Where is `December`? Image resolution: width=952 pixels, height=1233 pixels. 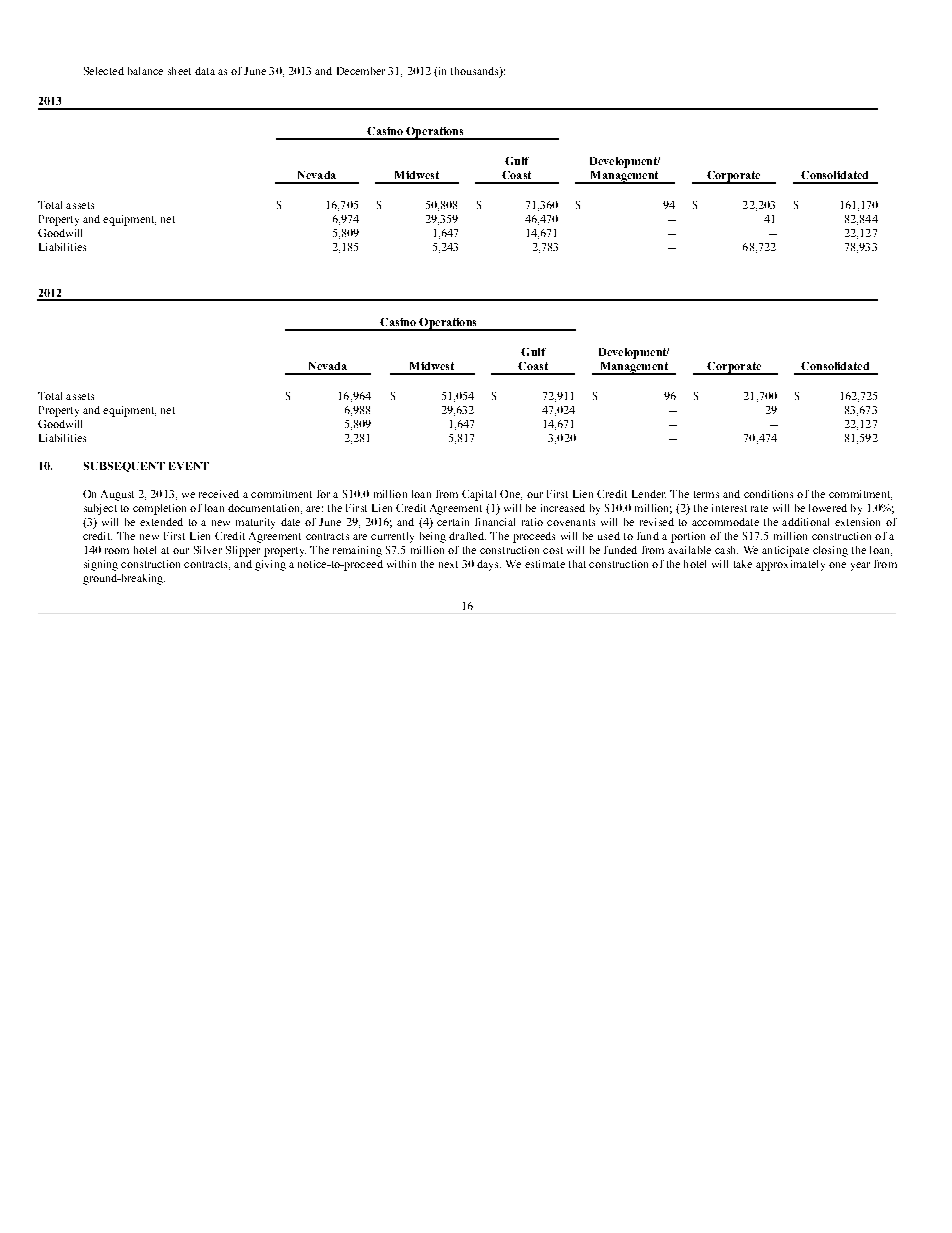
December is located at coordinates (361, 71).
